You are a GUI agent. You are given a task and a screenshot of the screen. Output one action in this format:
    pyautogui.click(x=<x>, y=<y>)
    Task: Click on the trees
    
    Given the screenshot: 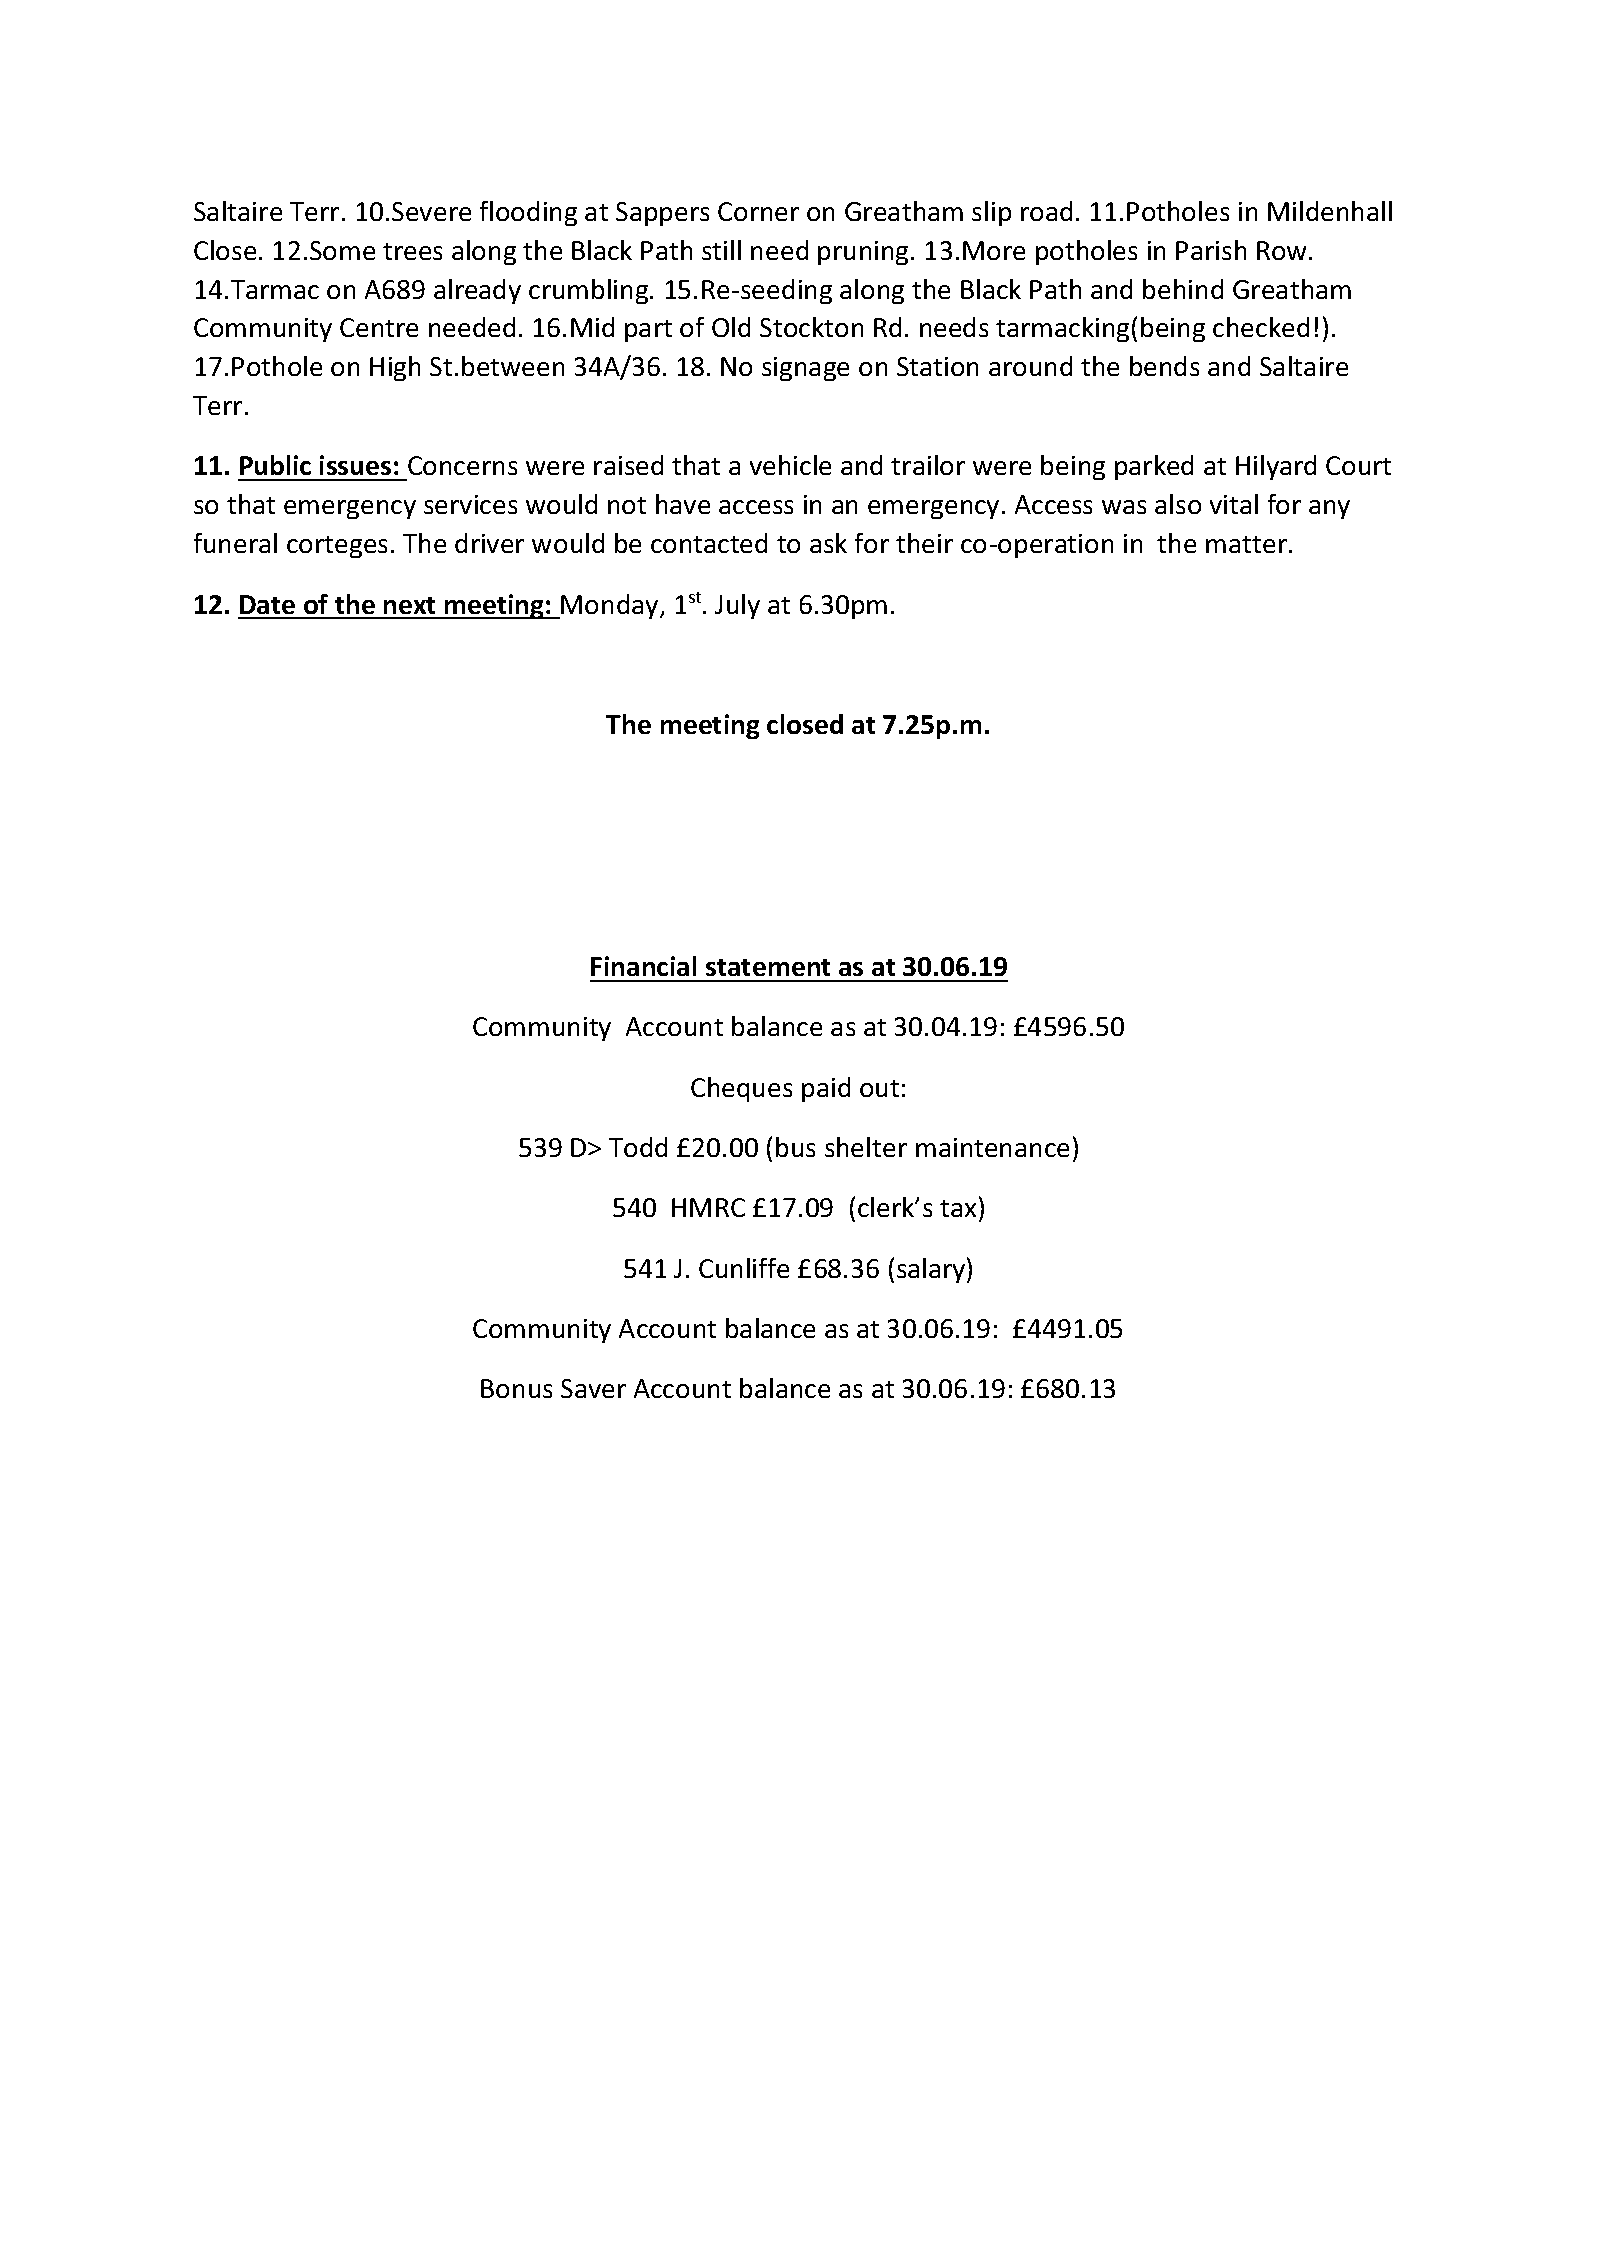 What is the action you would take?
    pyautogui.click(x=412, y=251)
